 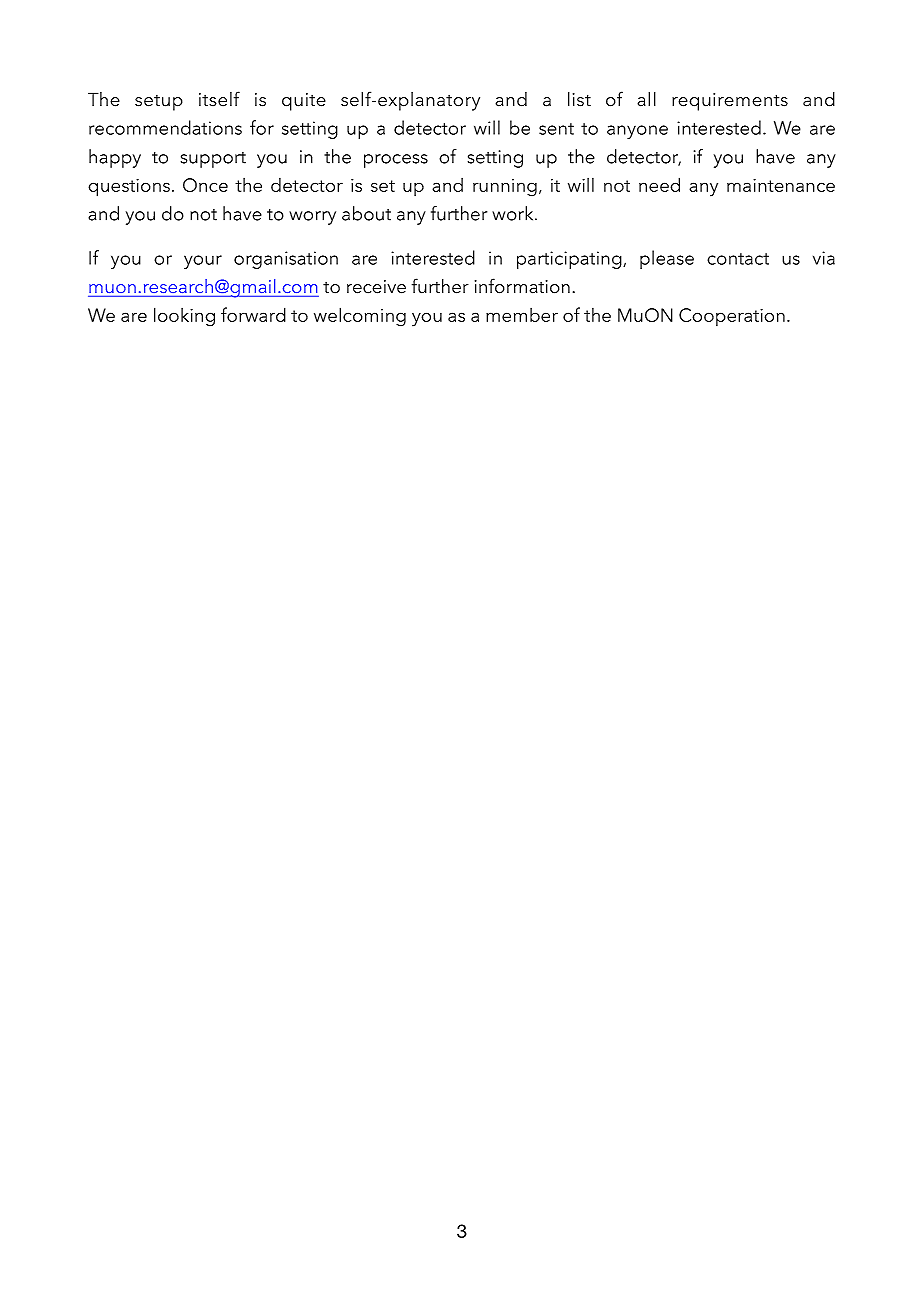 What do you see at coordinates (738, 259) in the screenshot?
I see `contact` at bounding box center [738, 259].
